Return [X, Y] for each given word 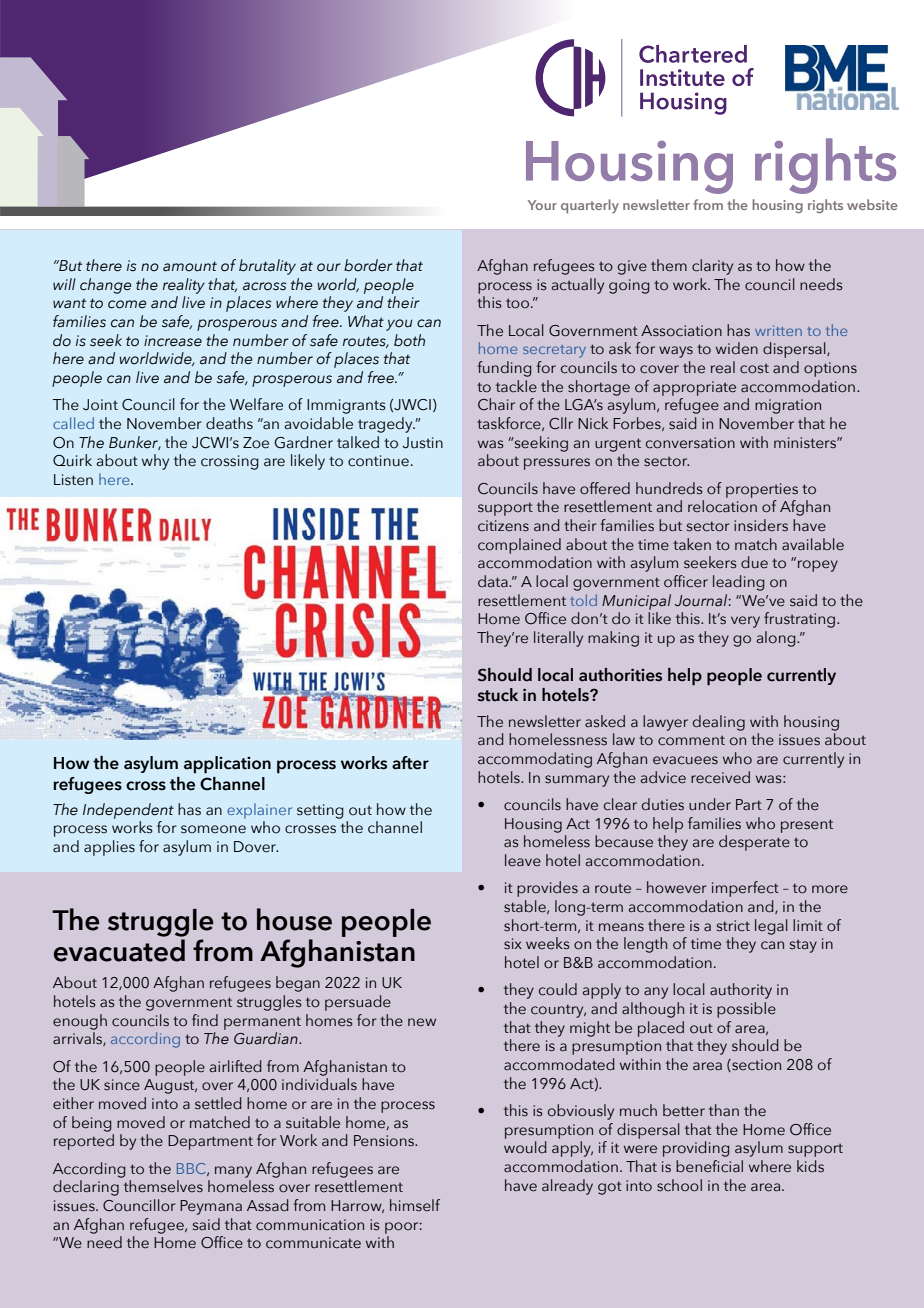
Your [542, 205]
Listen [73, 480]
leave [523, 860]
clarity [712, 267]
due [754, 562]
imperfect [745, 889]
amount [190, 266]
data [494, 581]
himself [415, 1205]
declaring [86, 1188]
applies [109, 848]
